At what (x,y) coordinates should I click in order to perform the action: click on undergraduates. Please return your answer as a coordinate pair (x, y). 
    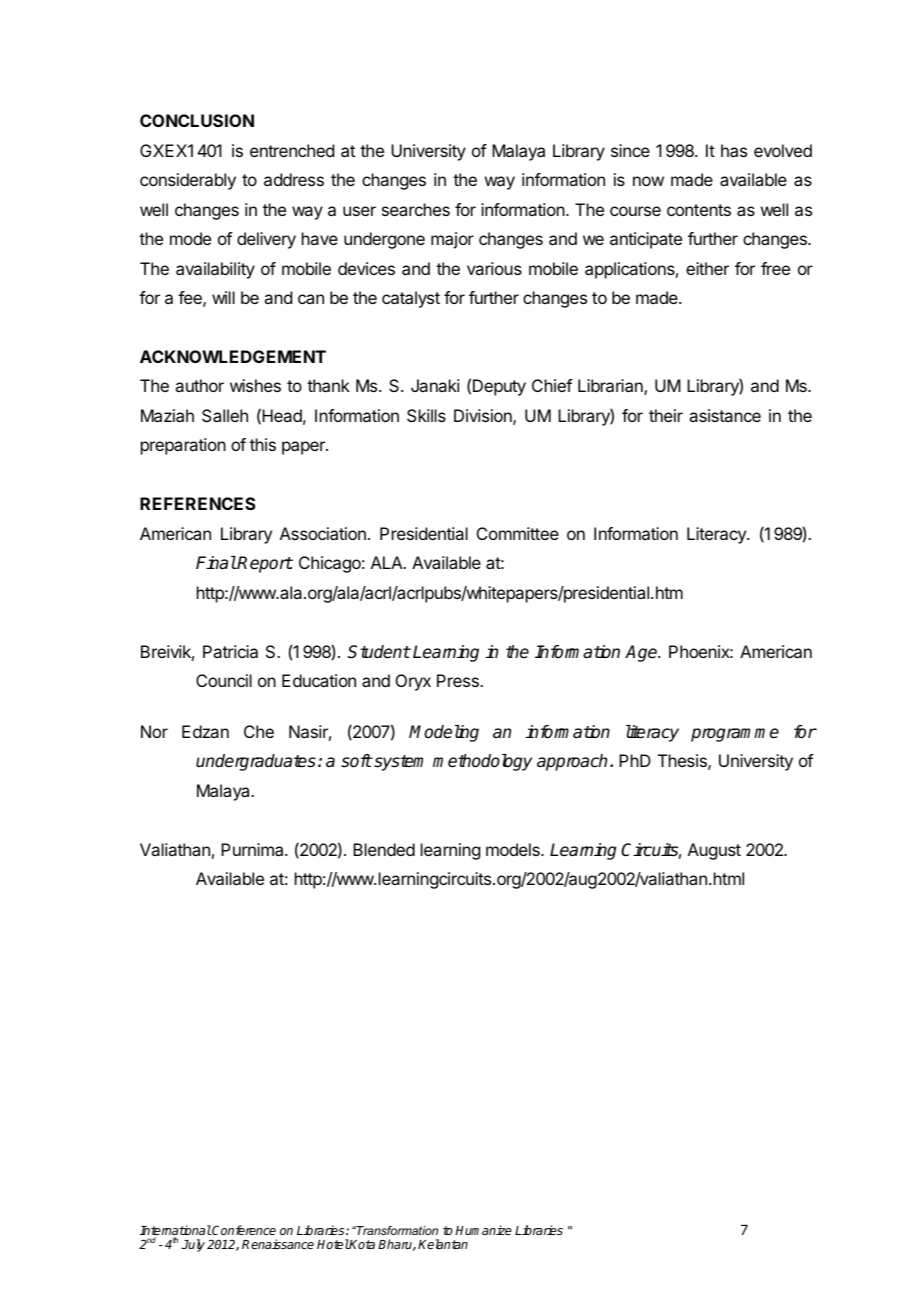
    Looking at the image, I should click on (256, 762).
